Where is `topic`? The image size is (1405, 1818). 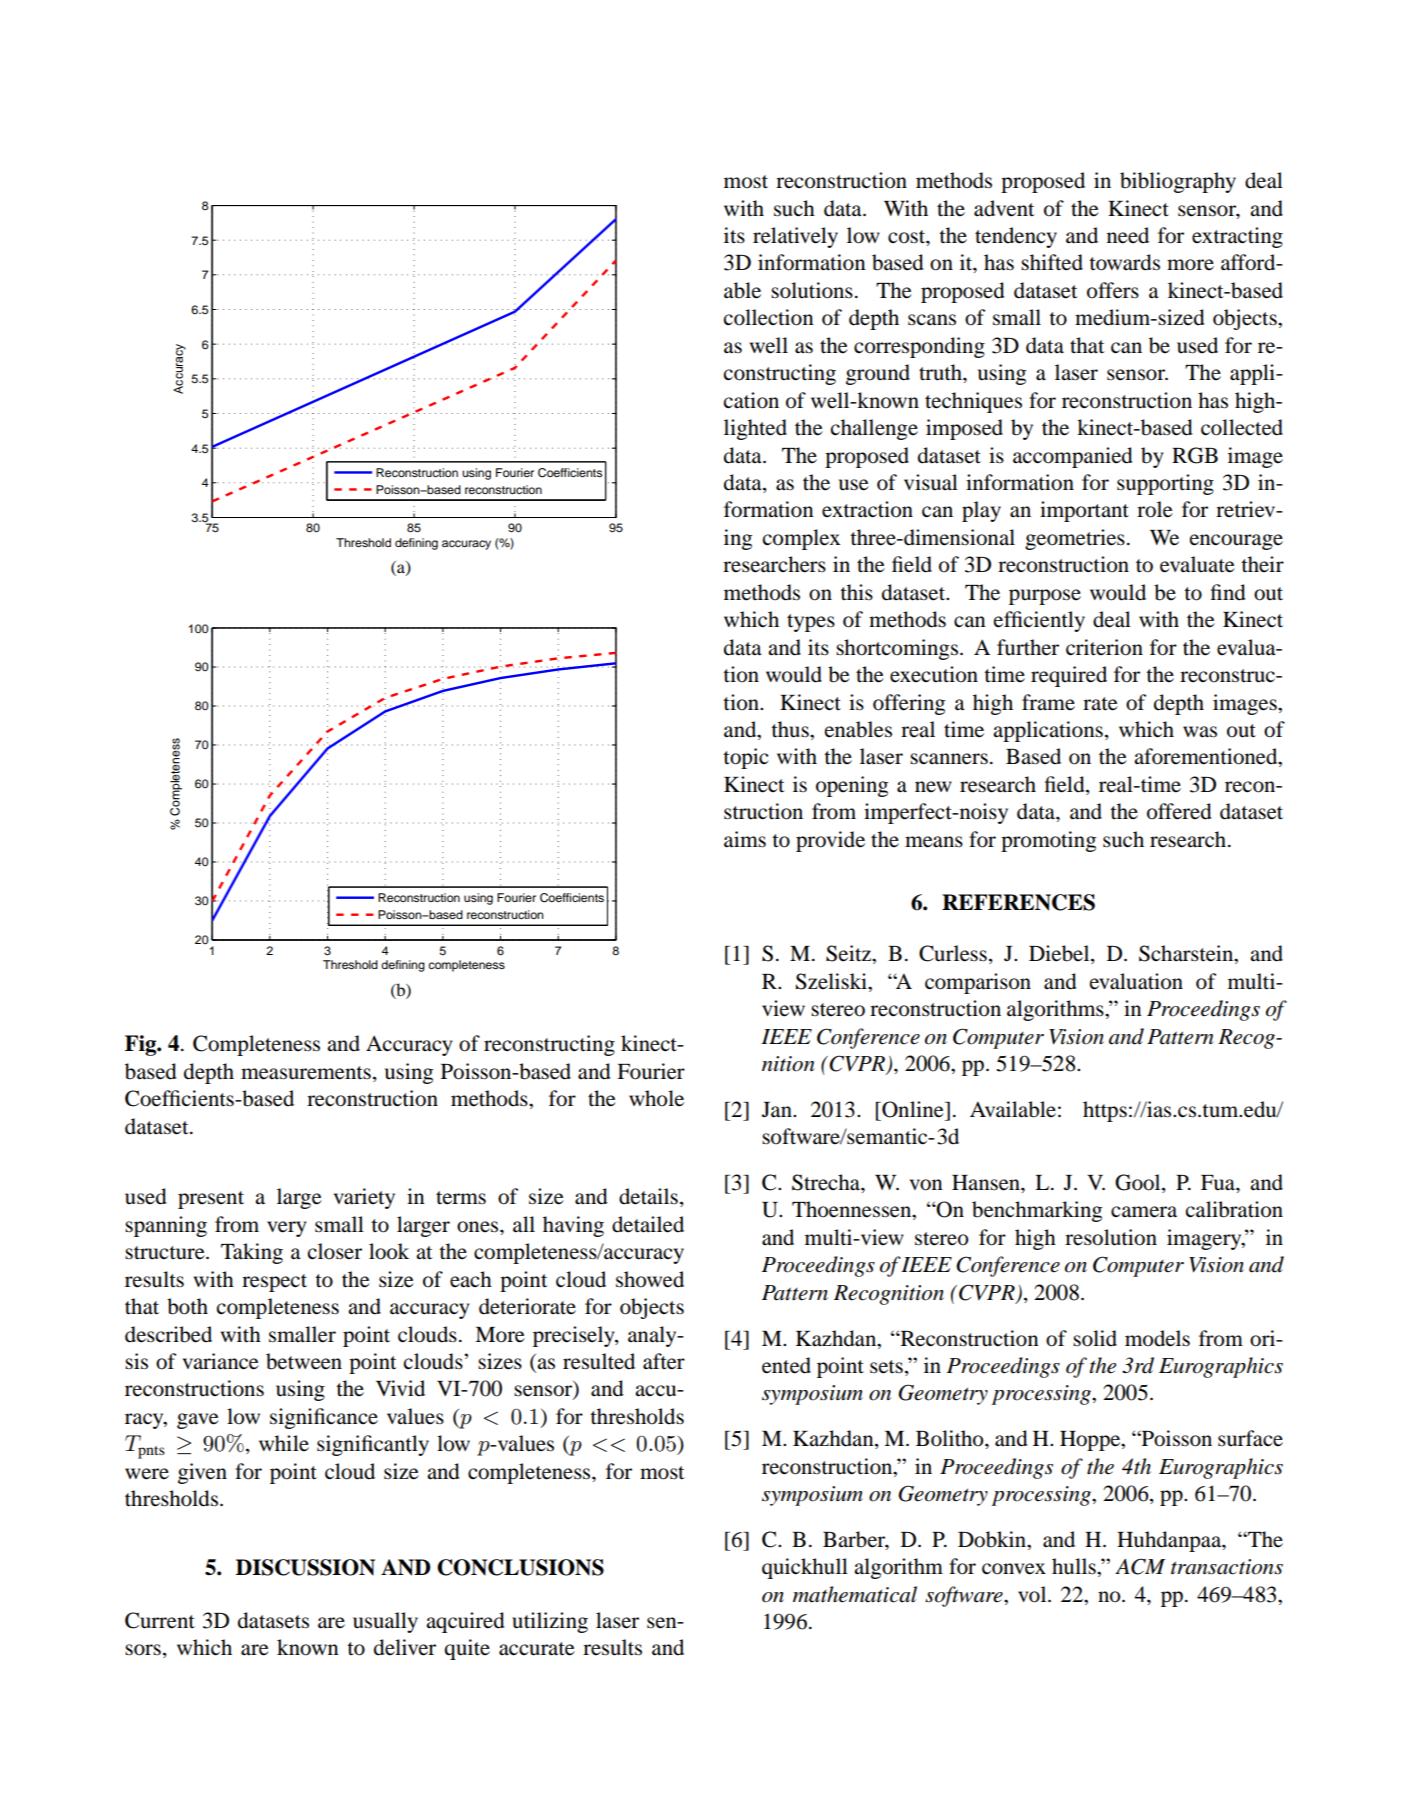
topic is located at coordinates (745, 758).
